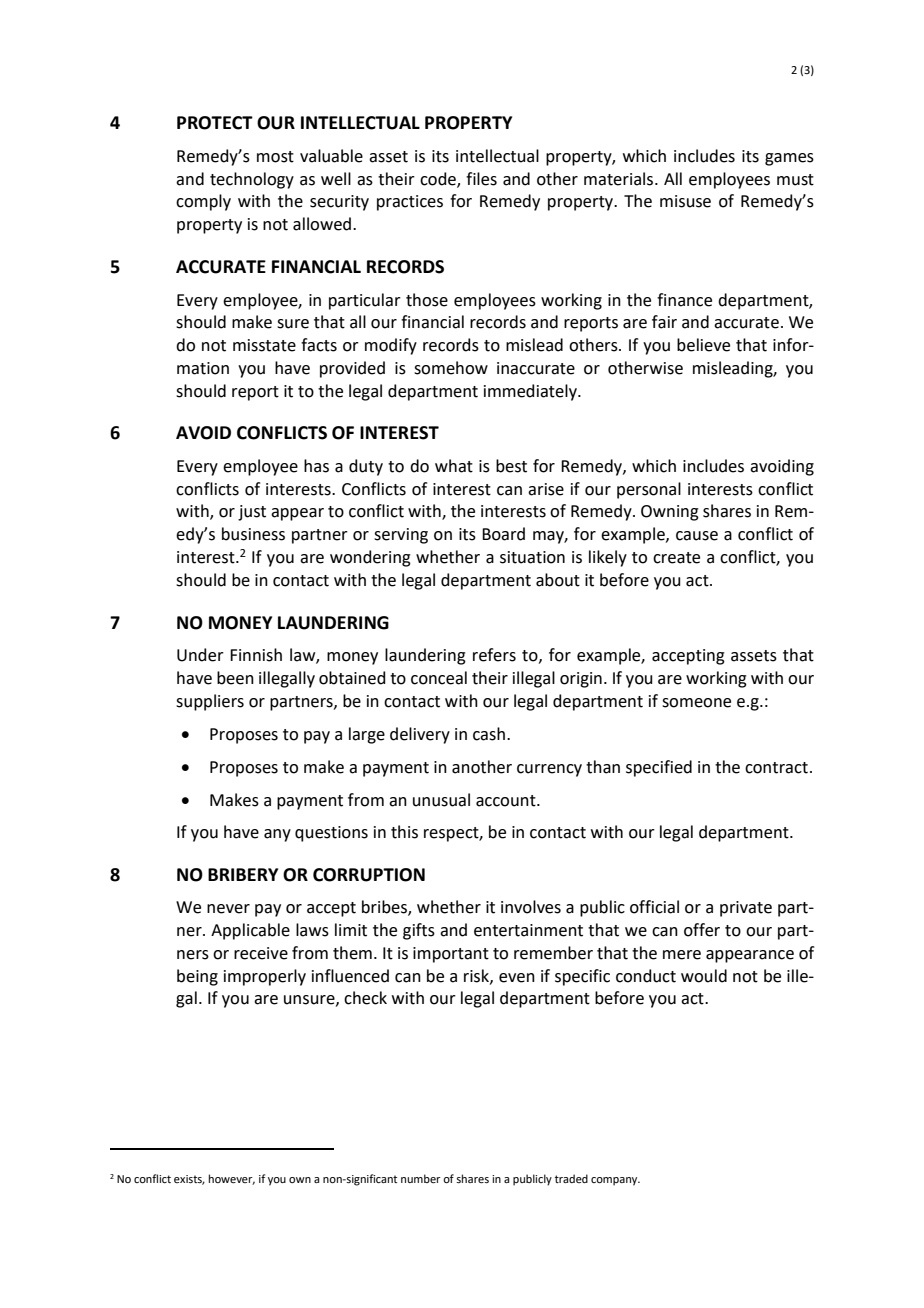 The height and width of the screenshot is (1308, 924). What do you see at coordinates (275, 157) in the screenshot?
I see `most` at bounding box center [275, 157].
